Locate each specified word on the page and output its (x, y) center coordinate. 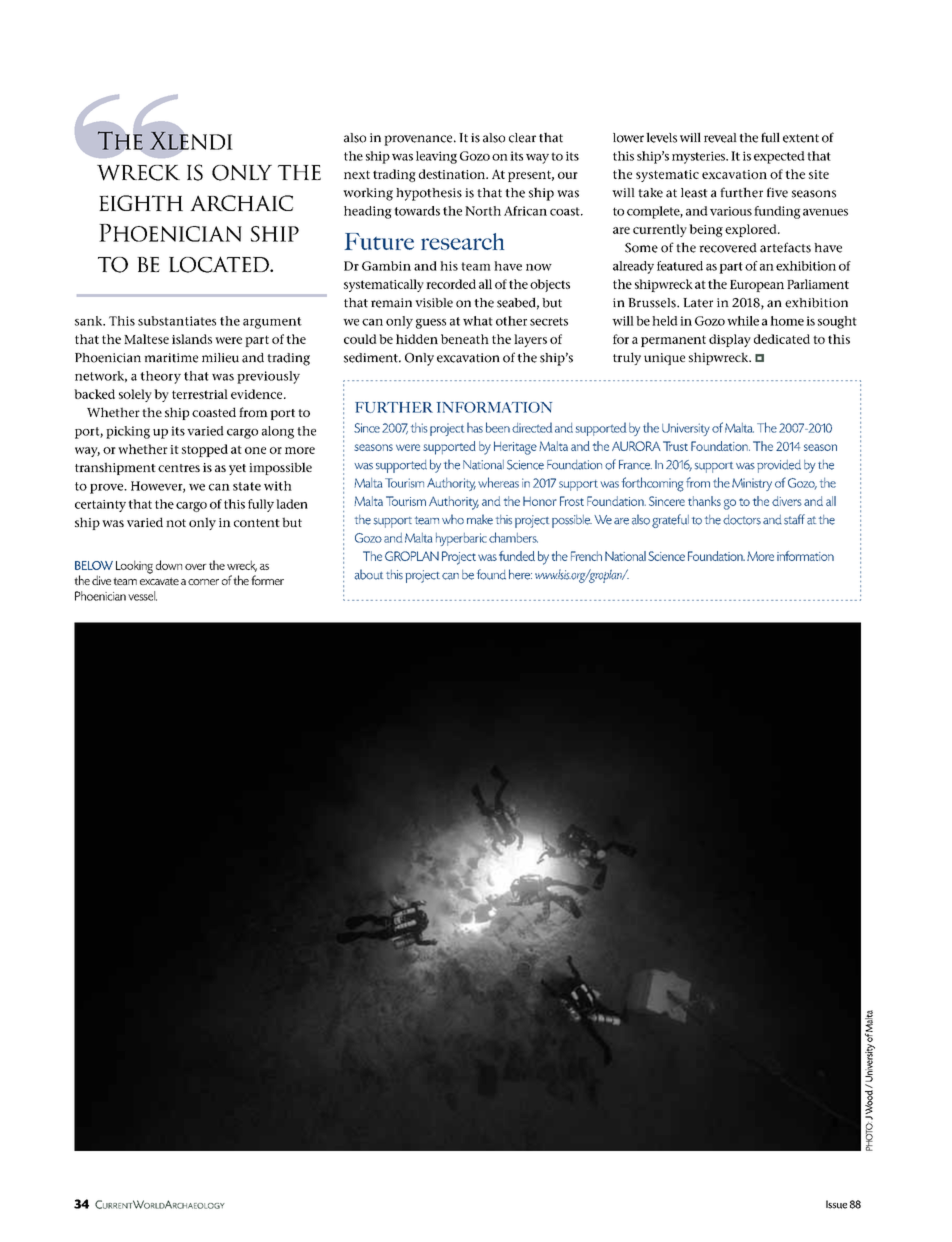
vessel (142, 596)
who (453, 519)
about (368, 574)
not (176, 523)
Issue (836, 1204)
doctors (742, 520)
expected (779, 157)
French (586, 556)
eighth (141, 203)
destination (453, 174)
